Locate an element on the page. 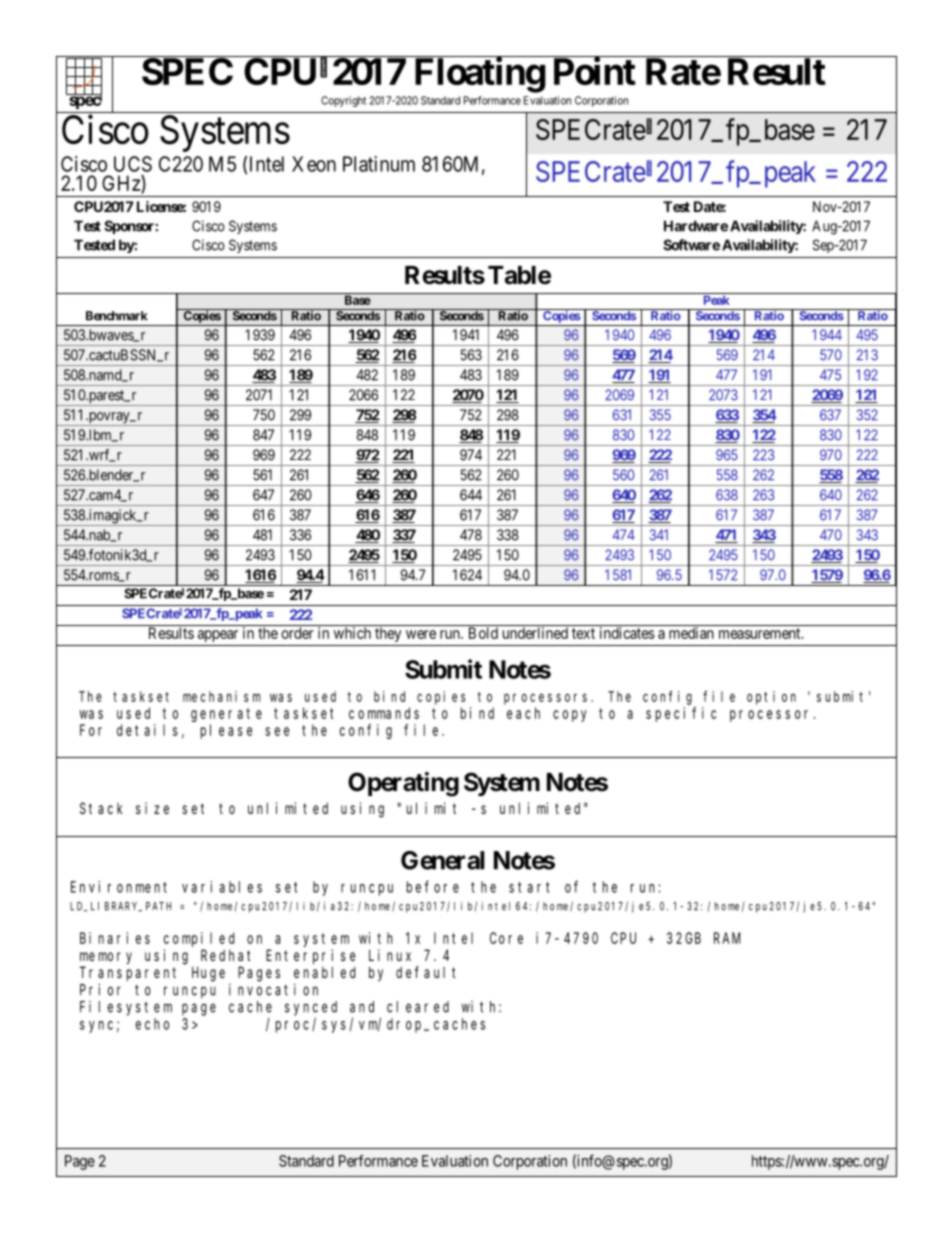  Huge is located at coordinates (208, 974).
